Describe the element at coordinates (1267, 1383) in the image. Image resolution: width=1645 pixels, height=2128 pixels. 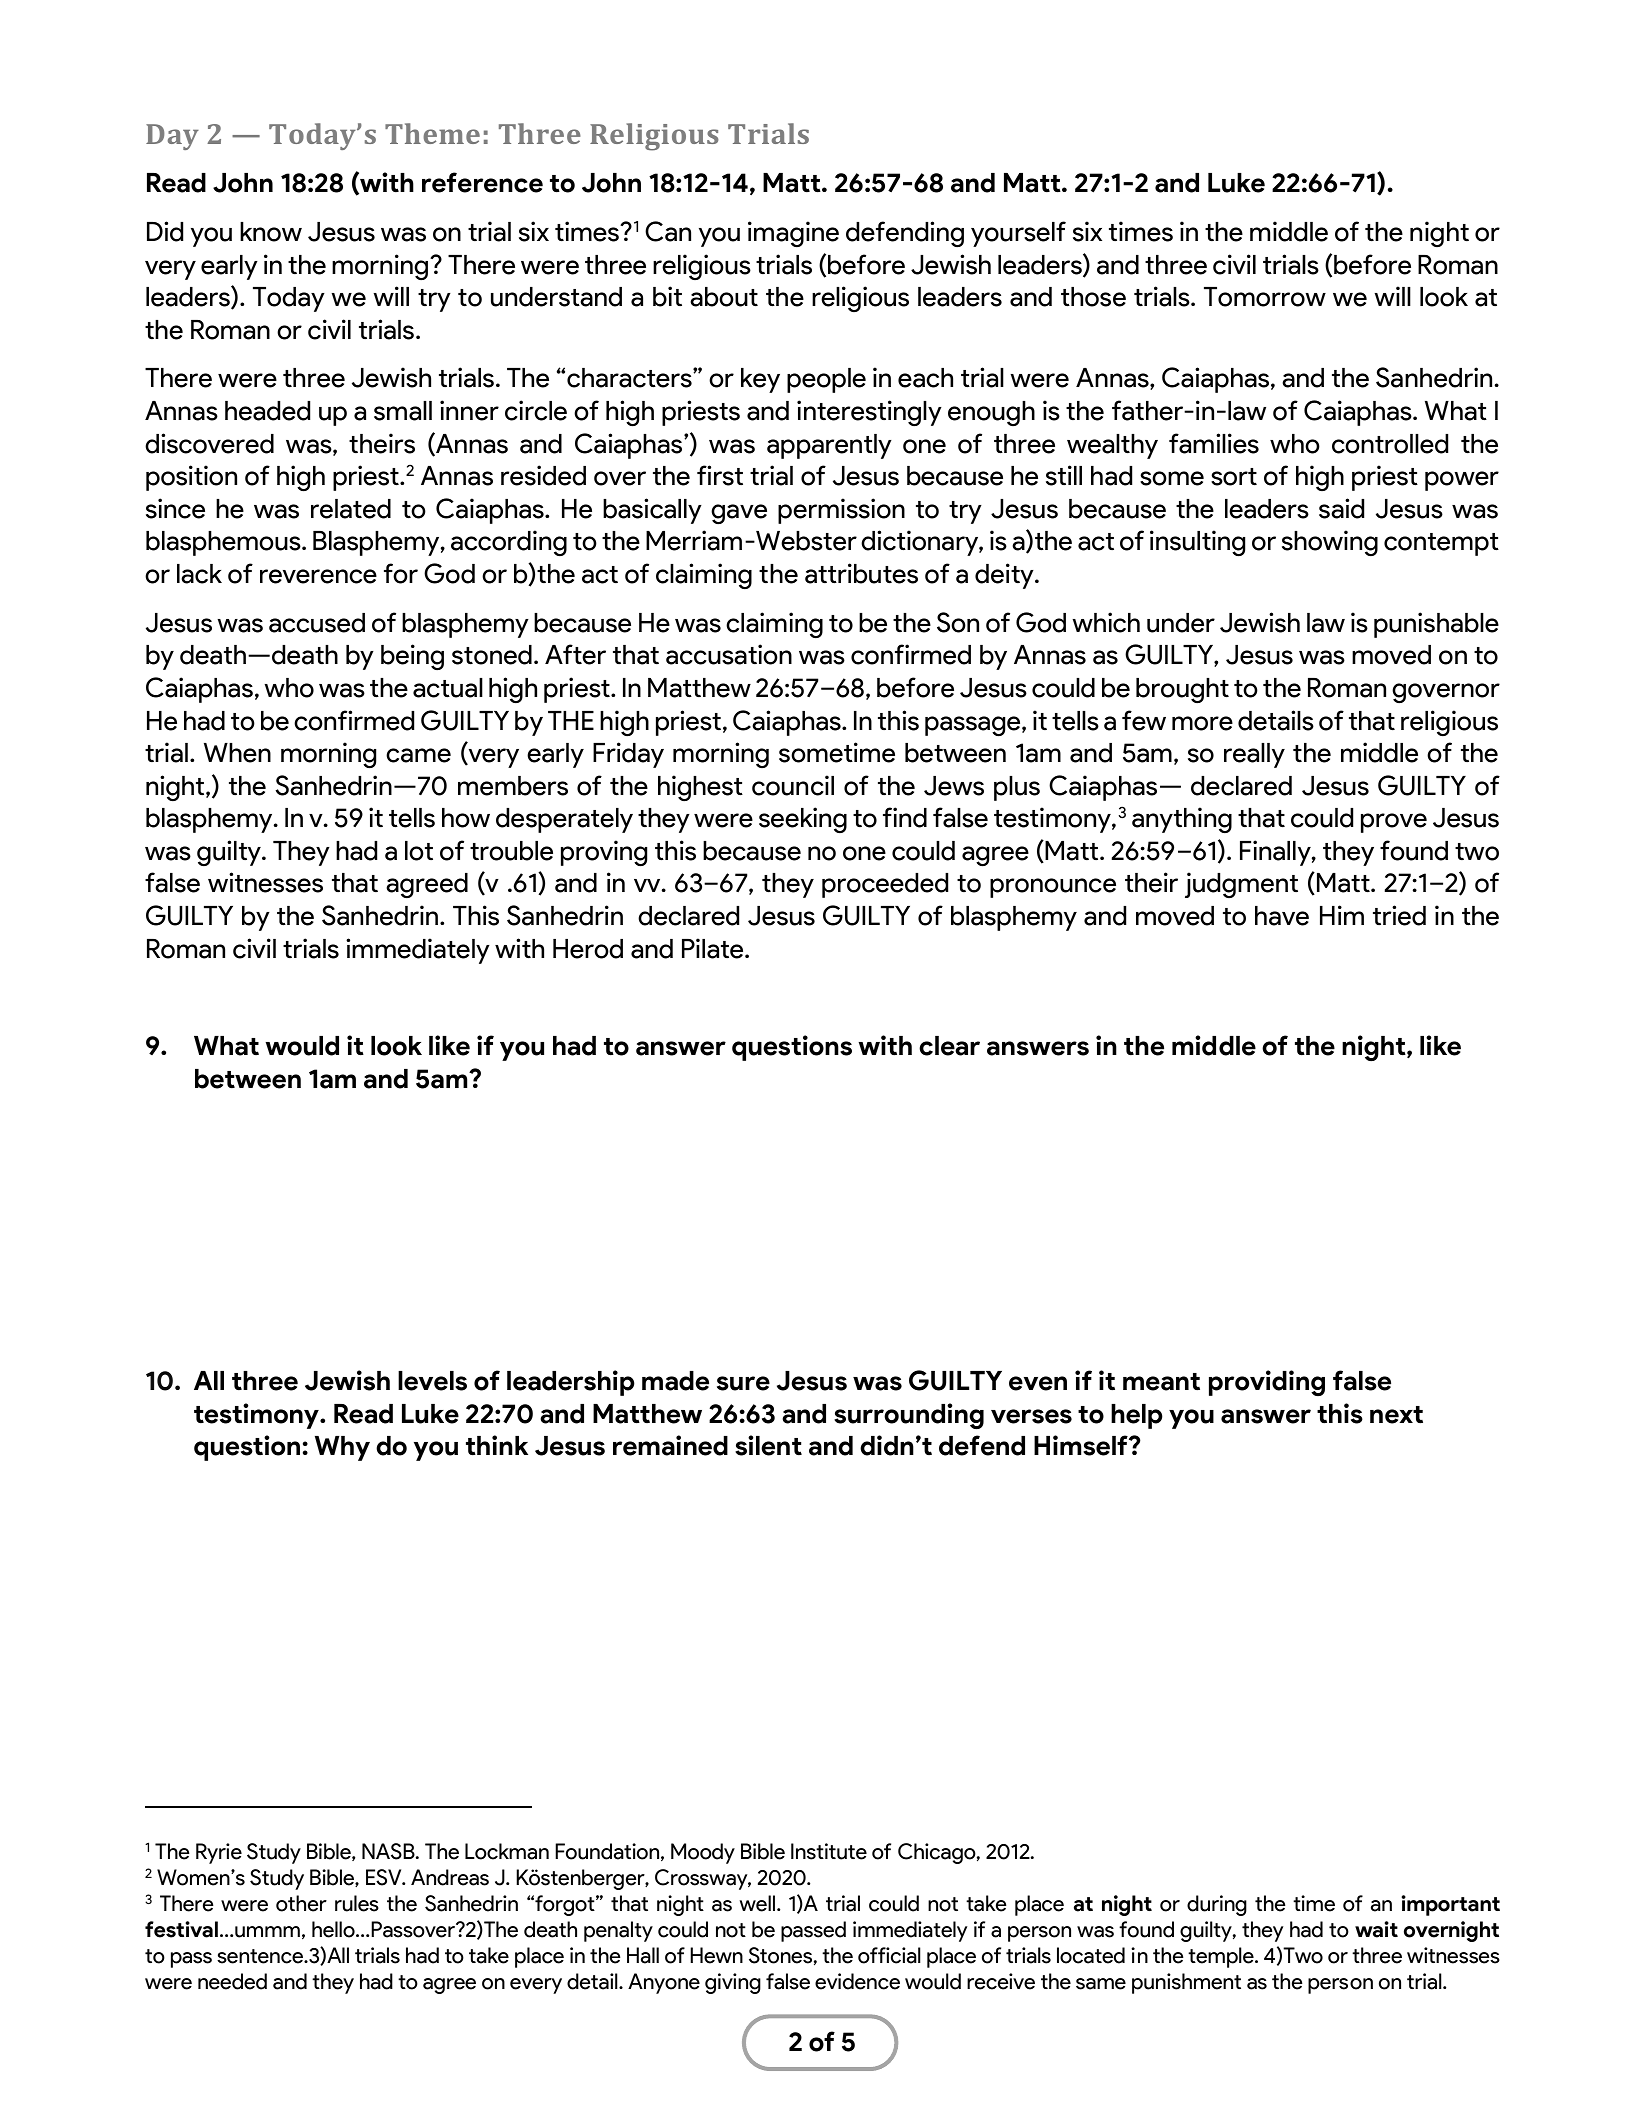
I see `providing` at that location.
